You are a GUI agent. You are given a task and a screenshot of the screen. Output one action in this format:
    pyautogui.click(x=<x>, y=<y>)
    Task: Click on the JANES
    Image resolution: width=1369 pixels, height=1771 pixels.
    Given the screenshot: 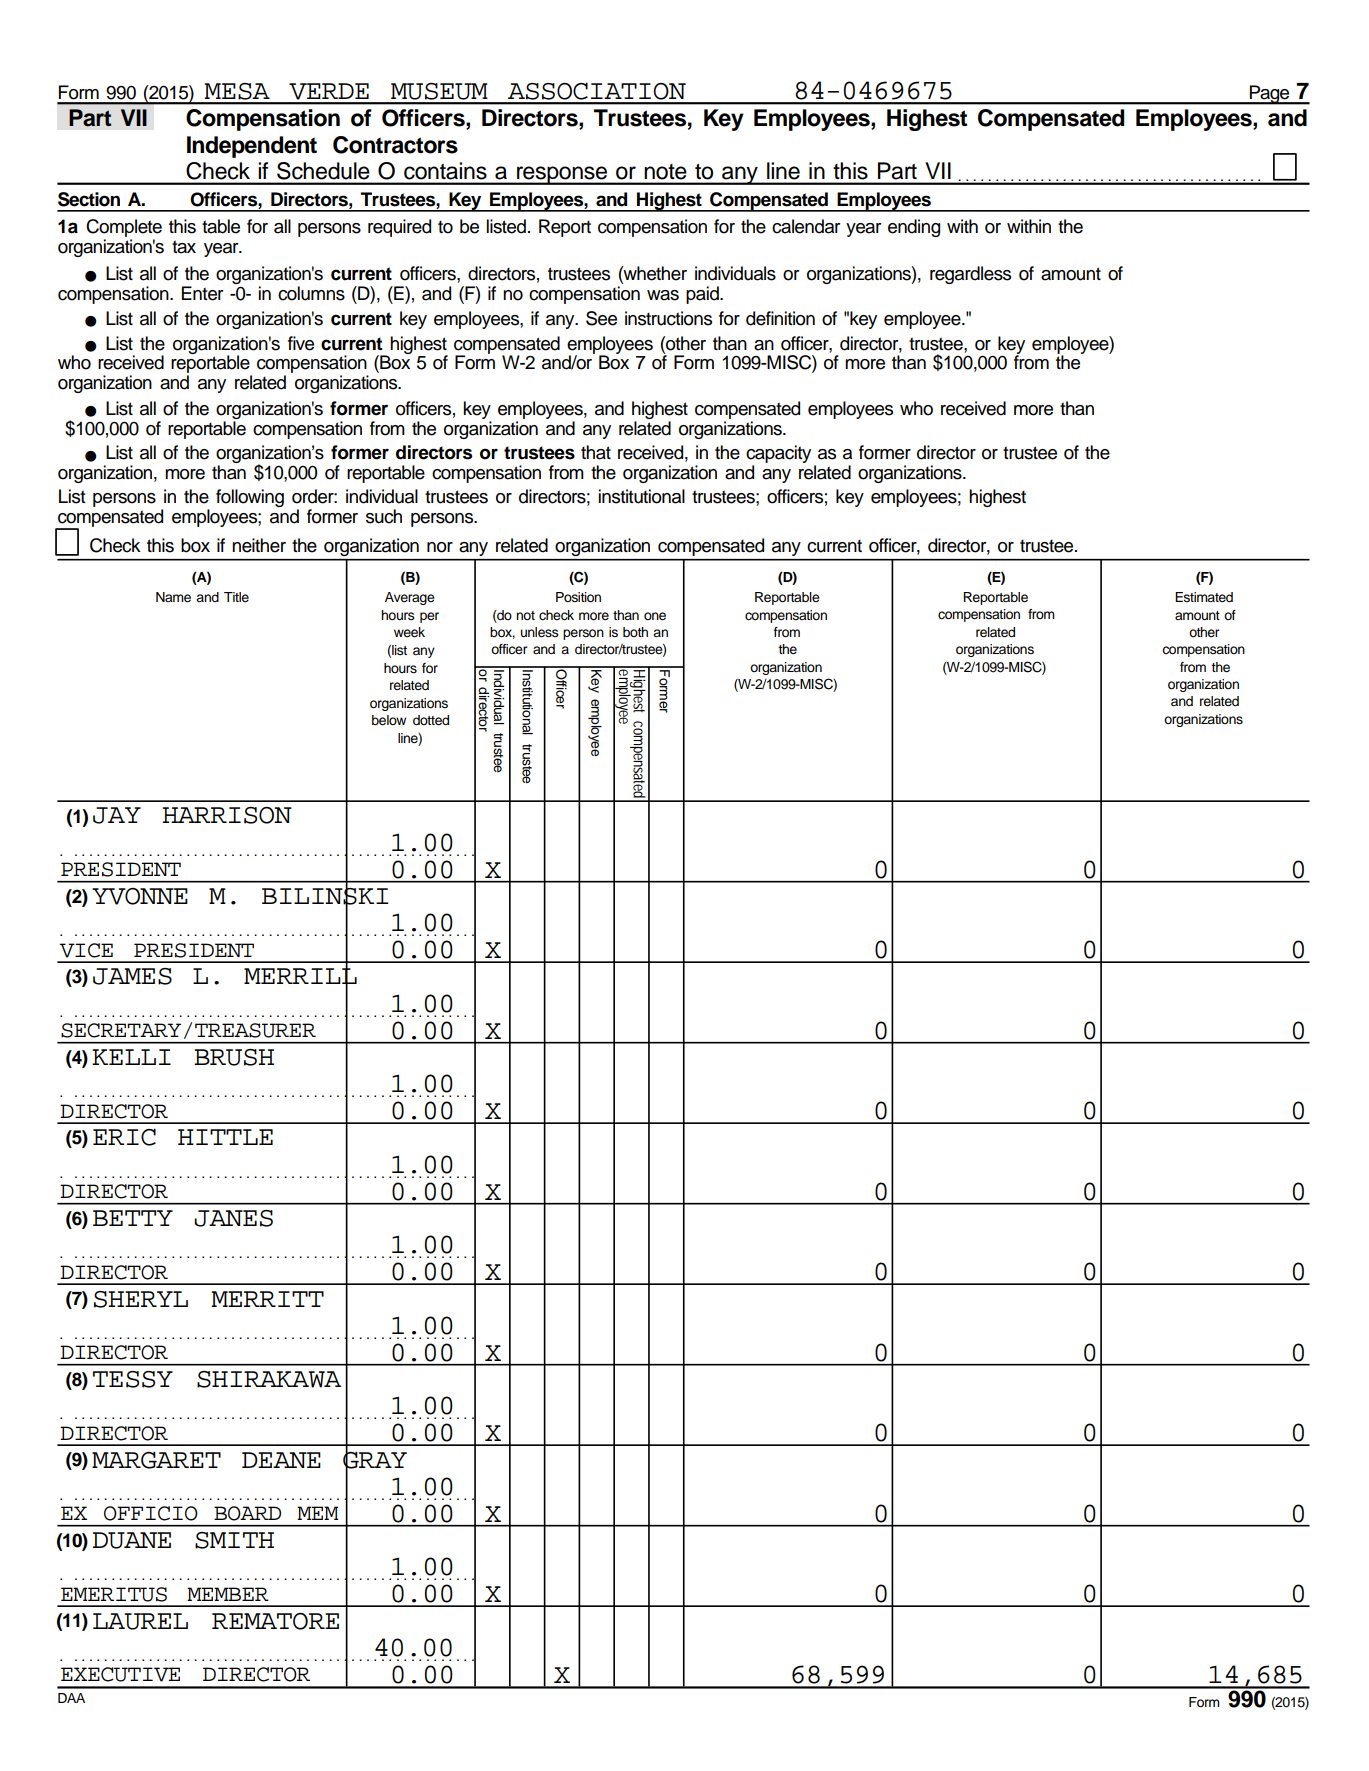 What is the action you would take?
    pyautogui.click(x=233, y=1218)
